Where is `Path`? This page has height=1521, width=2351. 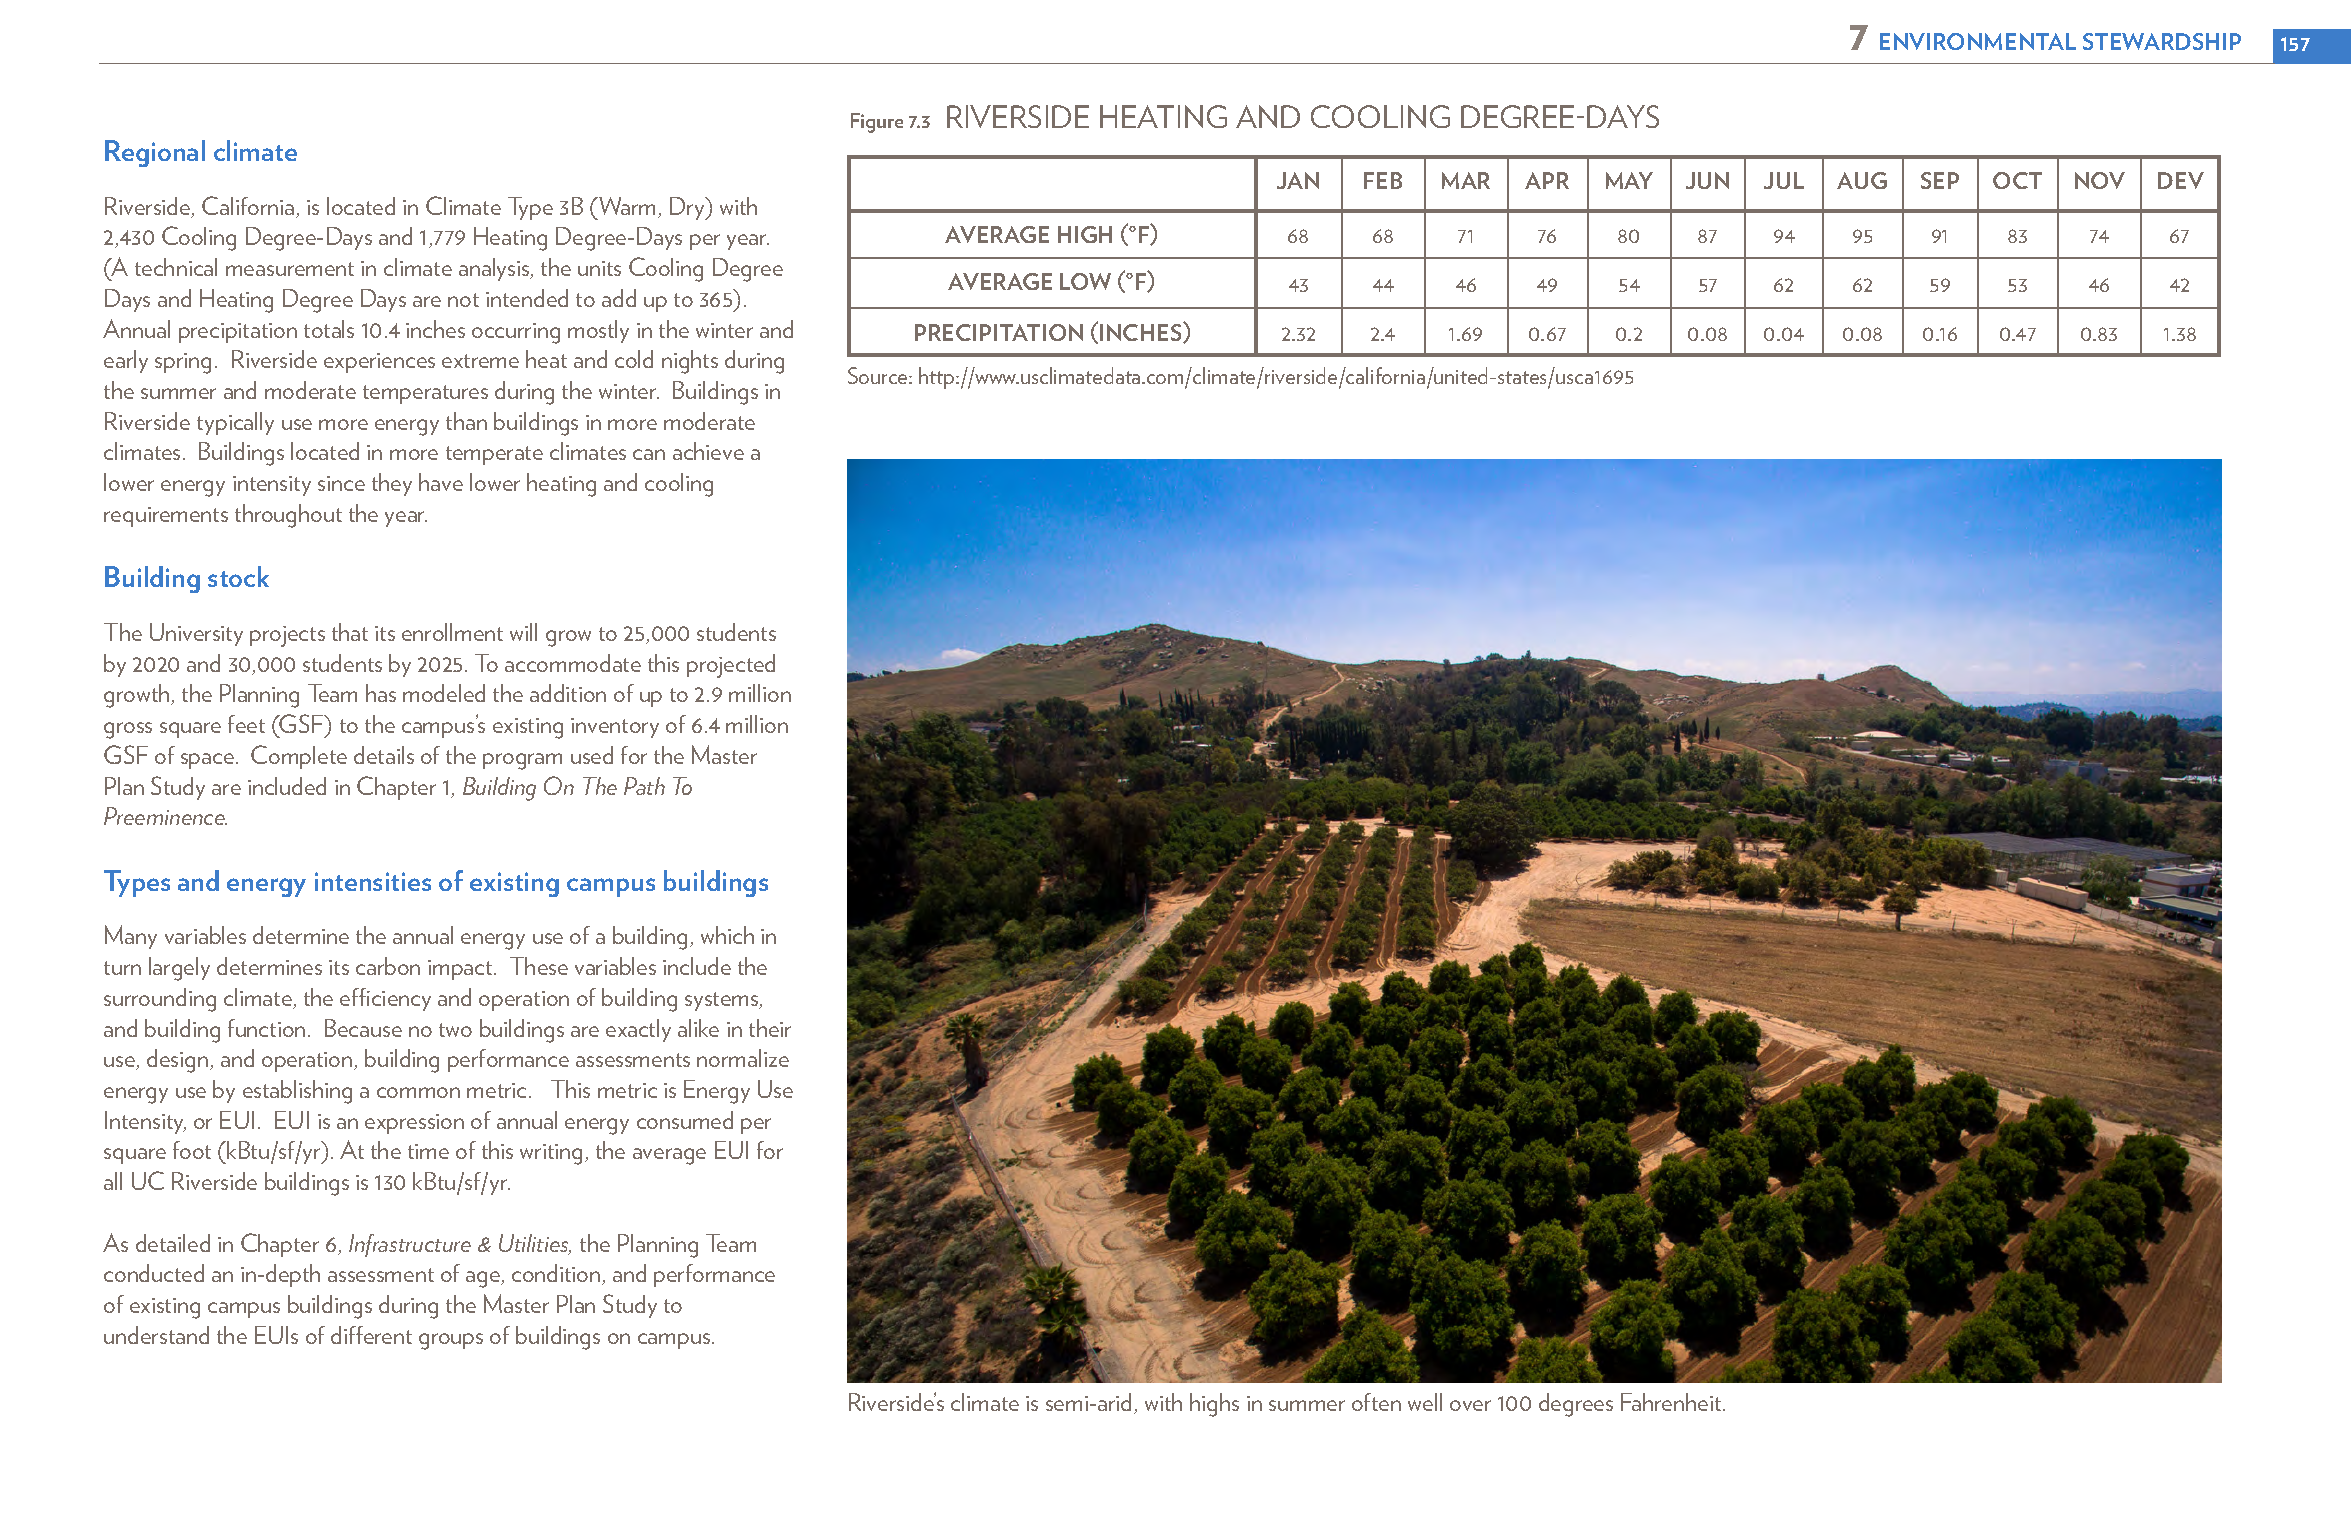 Path is located at coordinates (644, 786).
